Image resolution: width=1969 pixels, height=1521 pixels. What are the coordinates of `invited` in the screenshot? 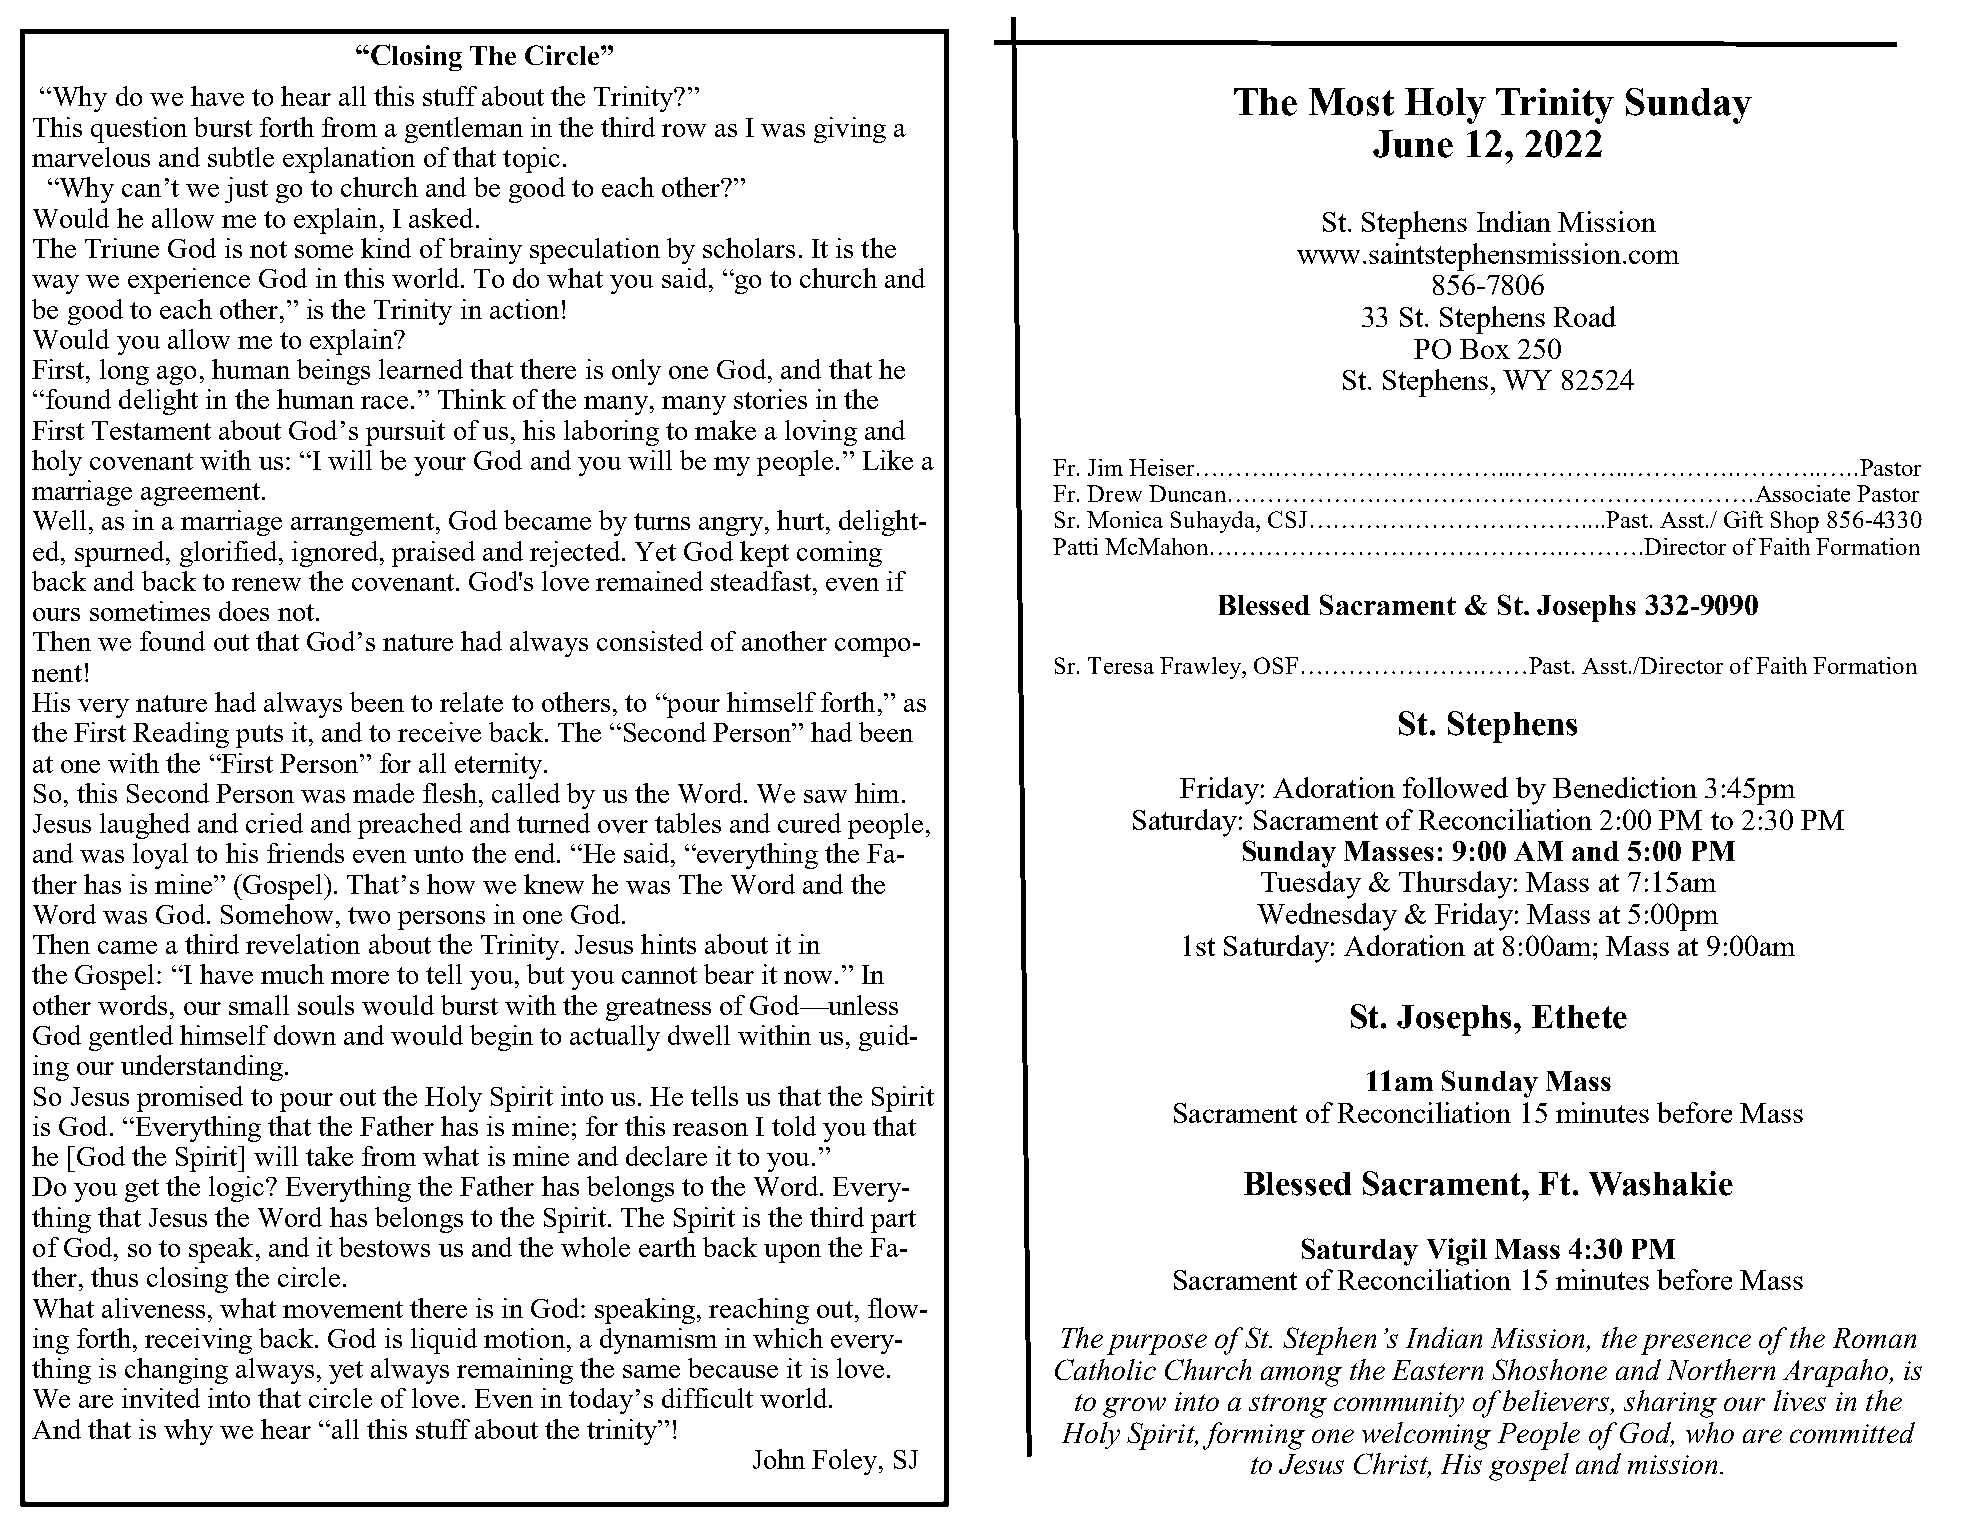 It's located at (161, 1398).
